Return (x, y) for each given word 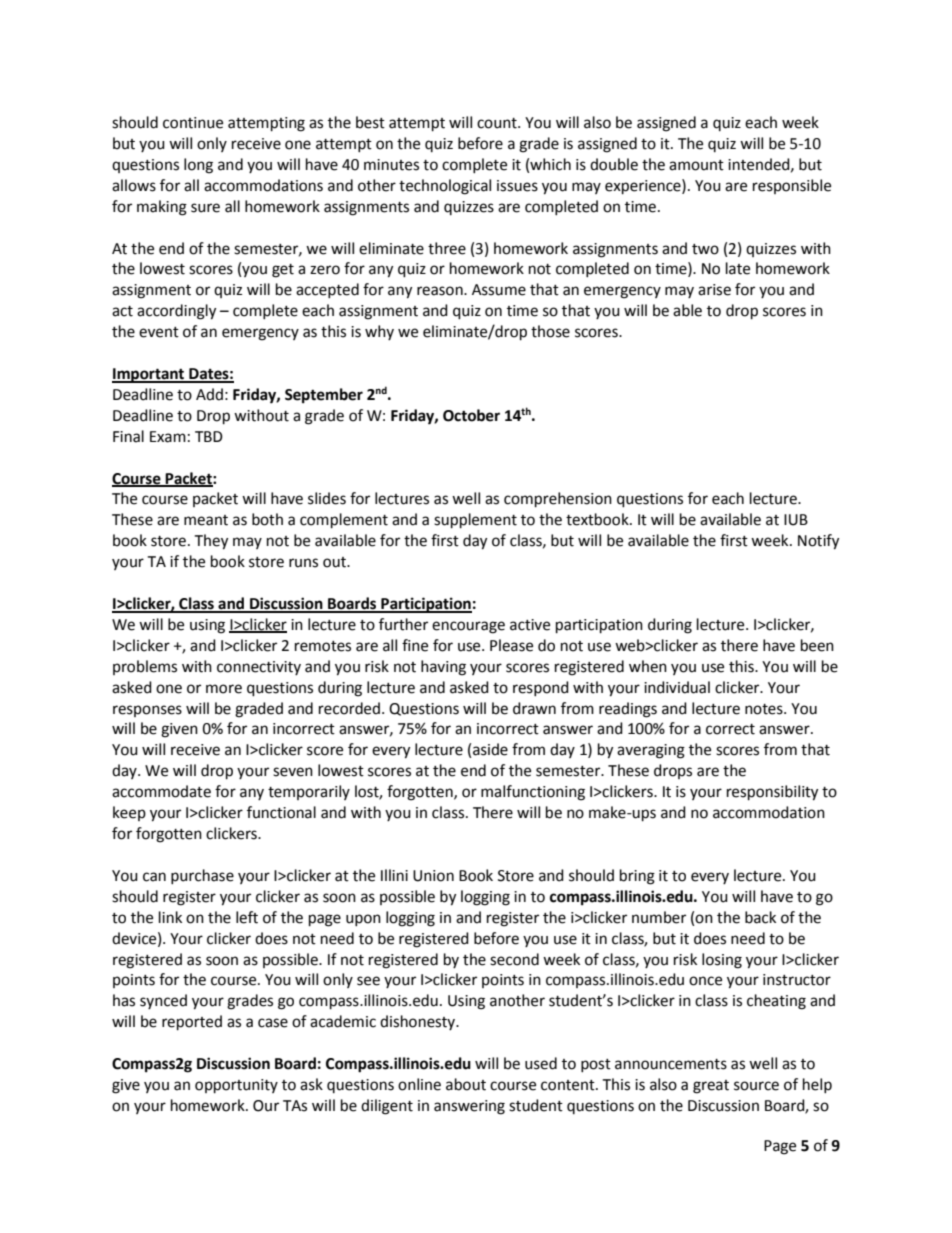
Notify (818, 542)
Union (433, 876)
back (760, 917)
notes (765, 709)
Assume (499, 290)
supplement (475, 521)
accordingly (176, 312)
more (224, 689)
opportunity (236, 1086)
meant (206, 520)
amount (696, 165)
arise (714, 290)
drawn (534, 708)
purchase (202, 876)
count (498, 123)
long (198, 166)
